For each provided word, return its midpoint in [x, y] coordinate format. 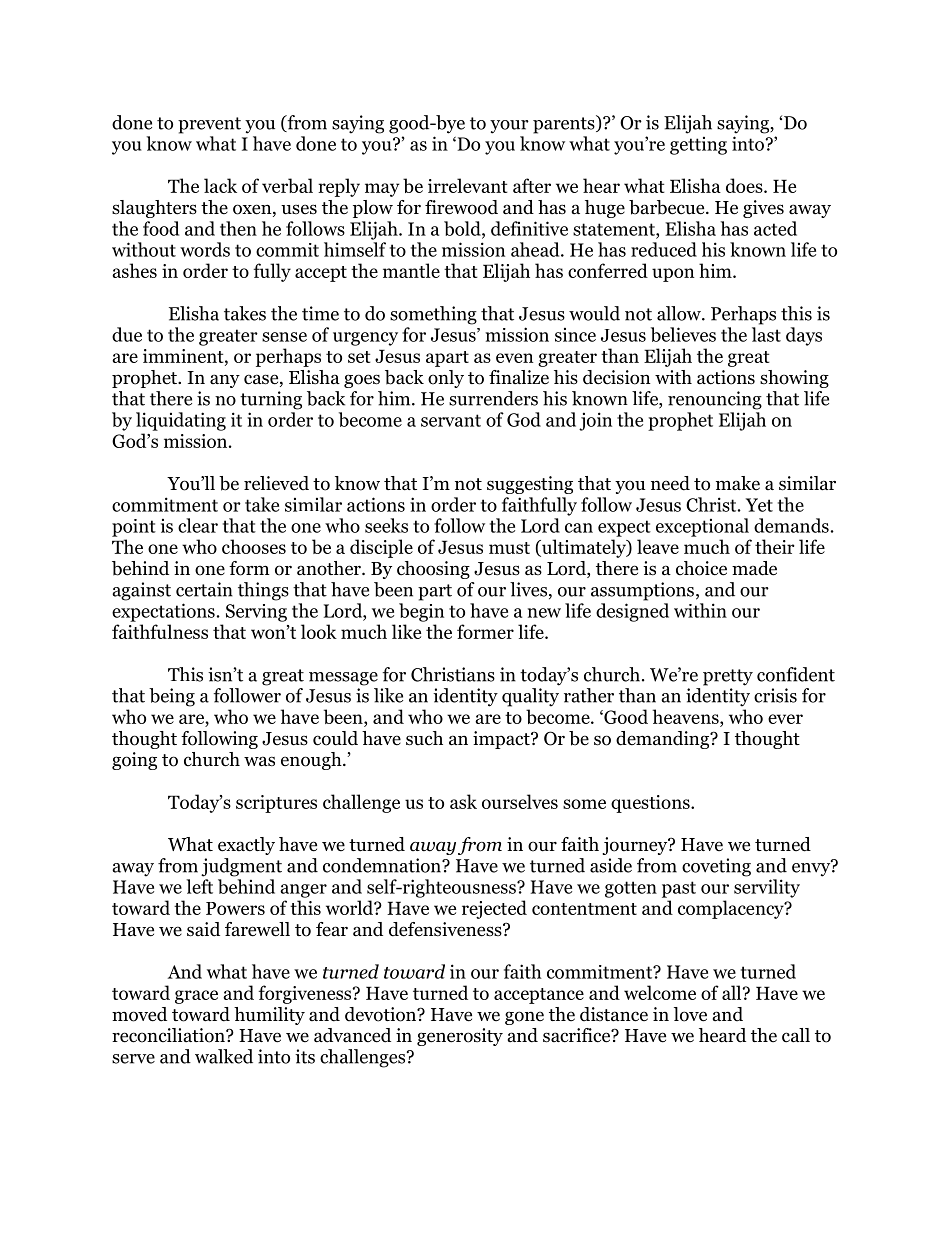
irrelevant [468, 185]
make [738, 483]
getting [698, 146]
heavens [686, 716]
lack [220, 185]
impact [502, 740]
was [259, 761]
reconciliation [169, 1035]
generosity [460, 1037]
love [690, 1014]
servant [451, 420]
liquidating [181, 421]
